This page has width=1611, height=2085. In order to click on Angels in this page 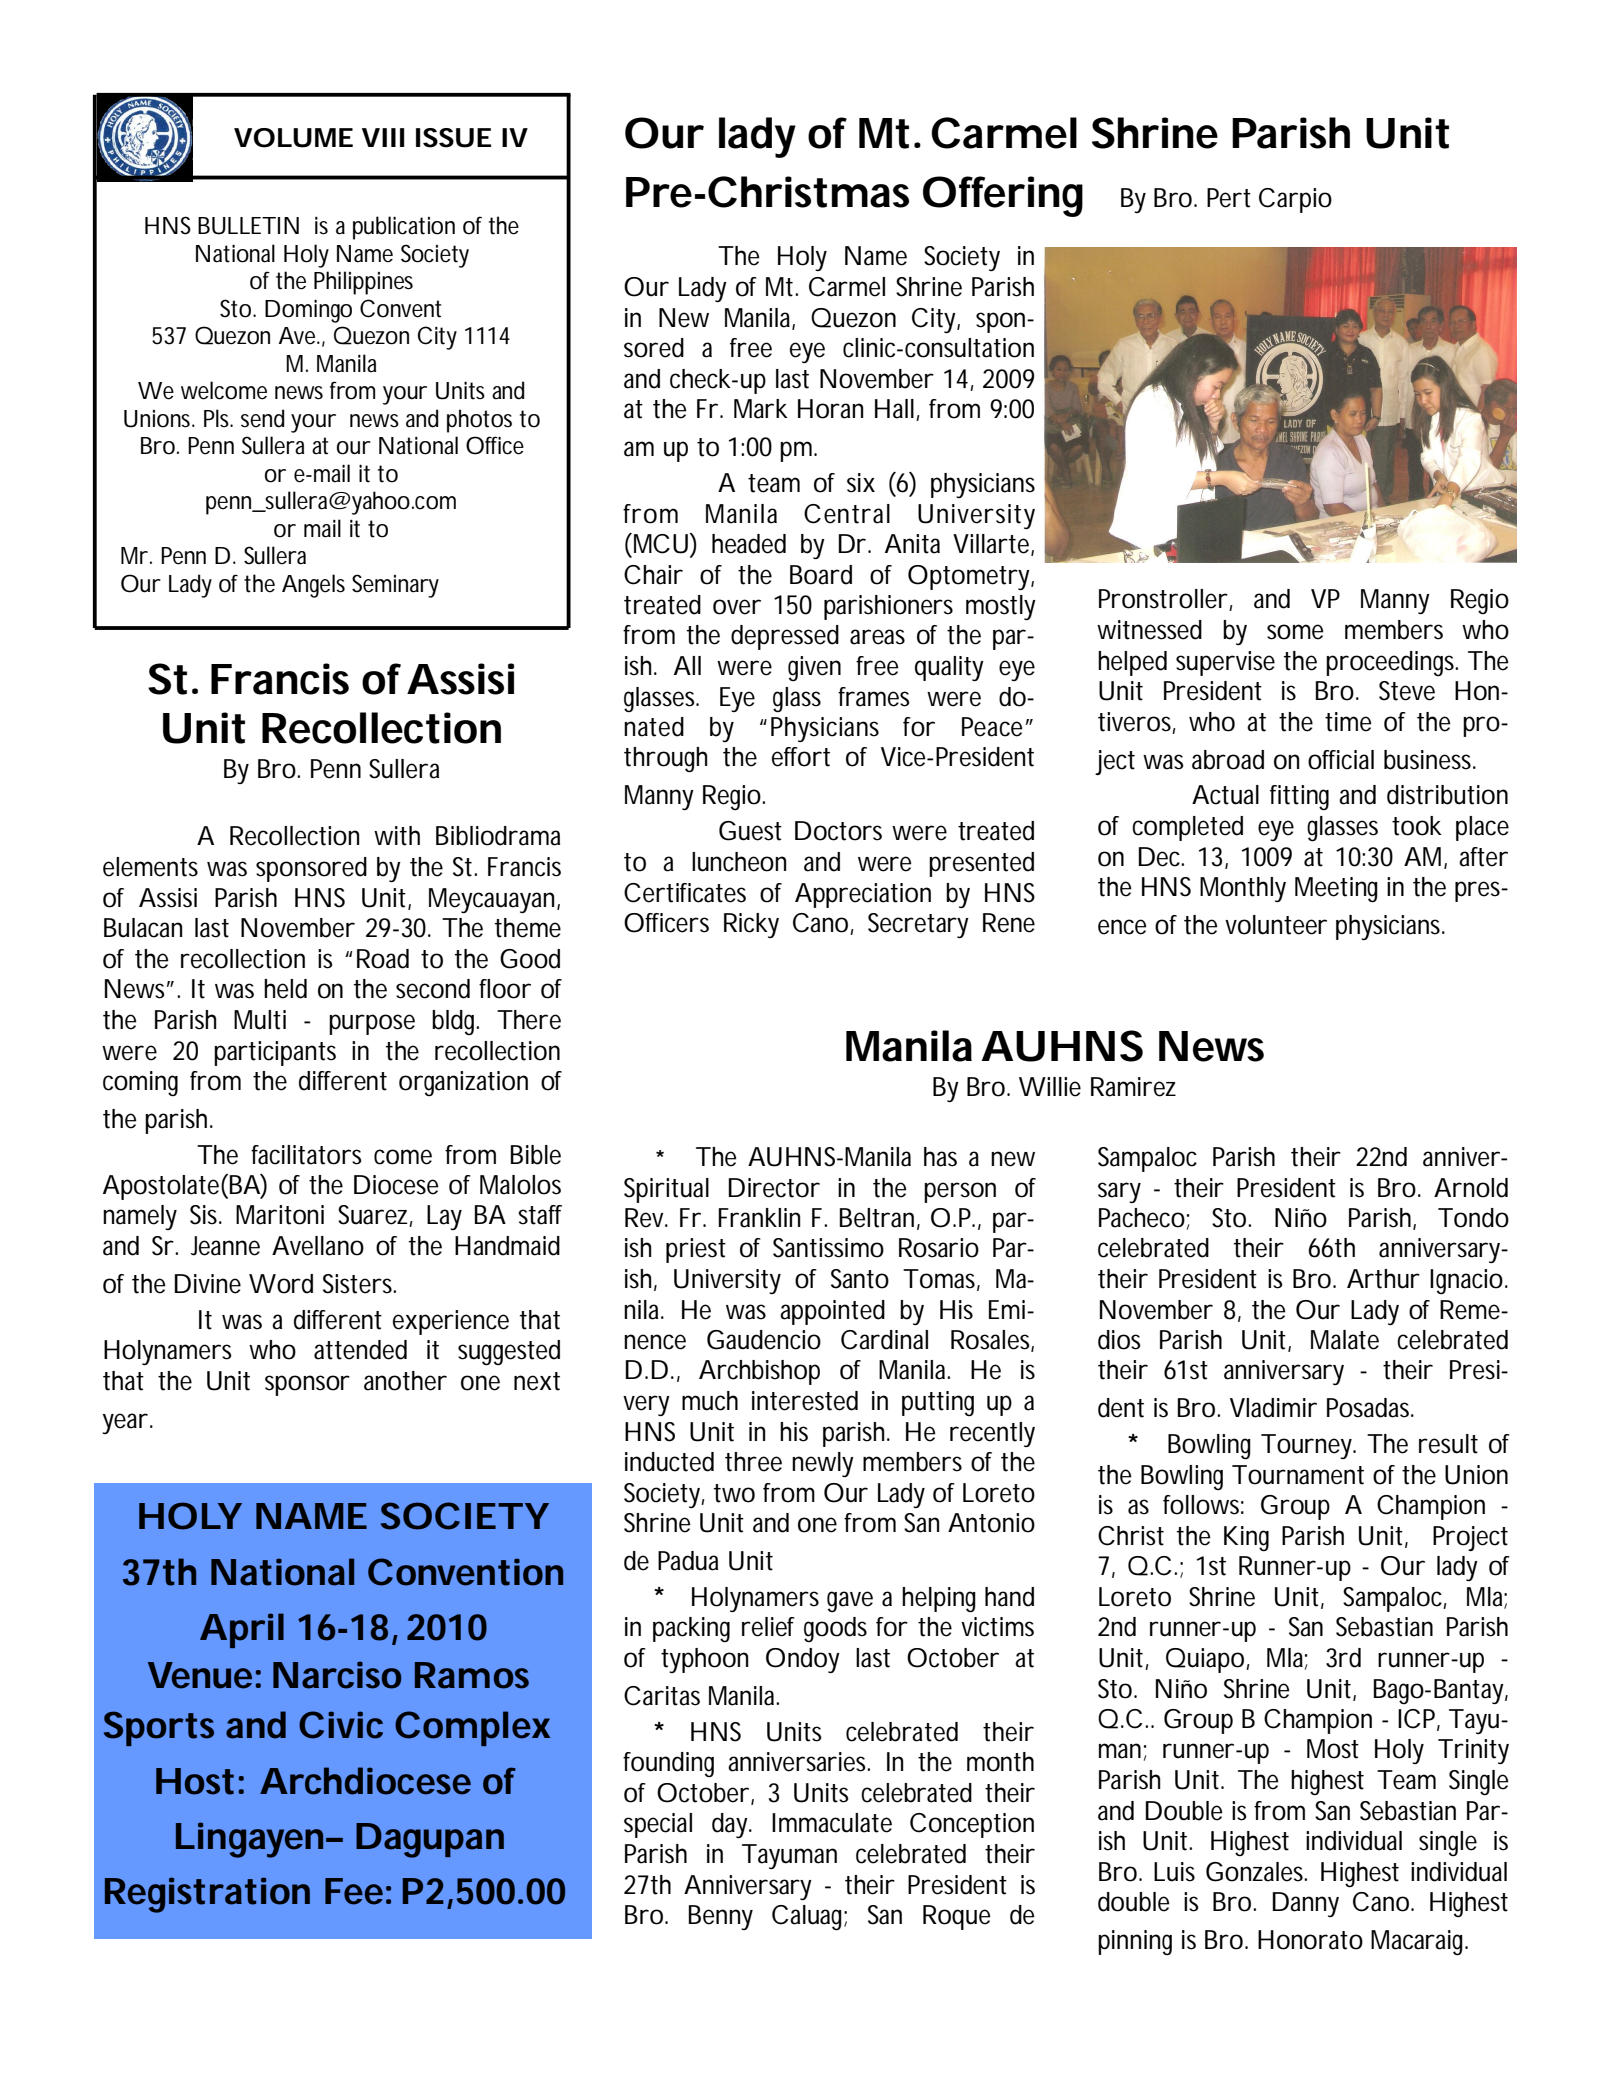, I will do `click(313, 586)`.
